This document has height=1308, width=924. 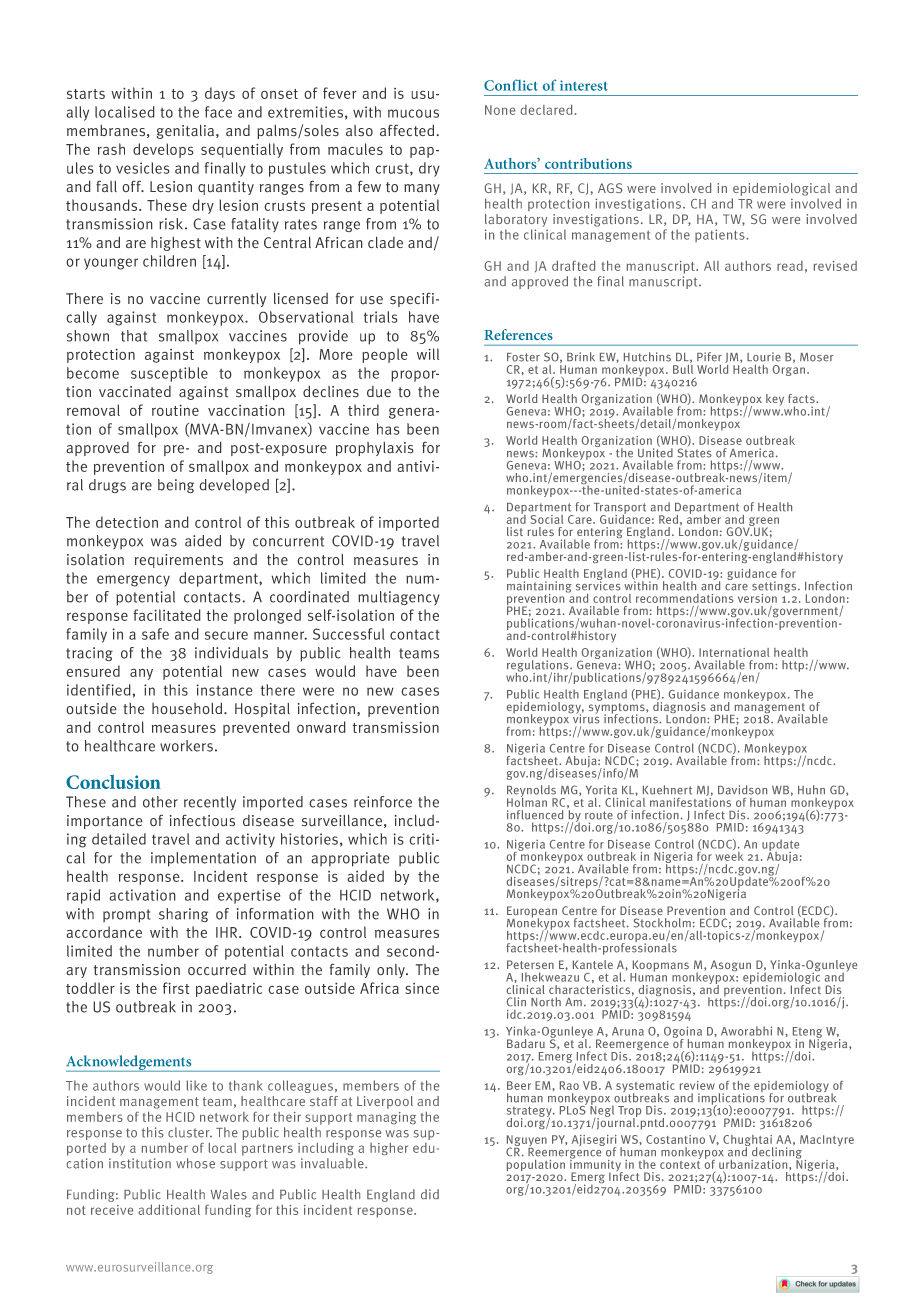 I want to click on being, so click(x=176, y=486).
